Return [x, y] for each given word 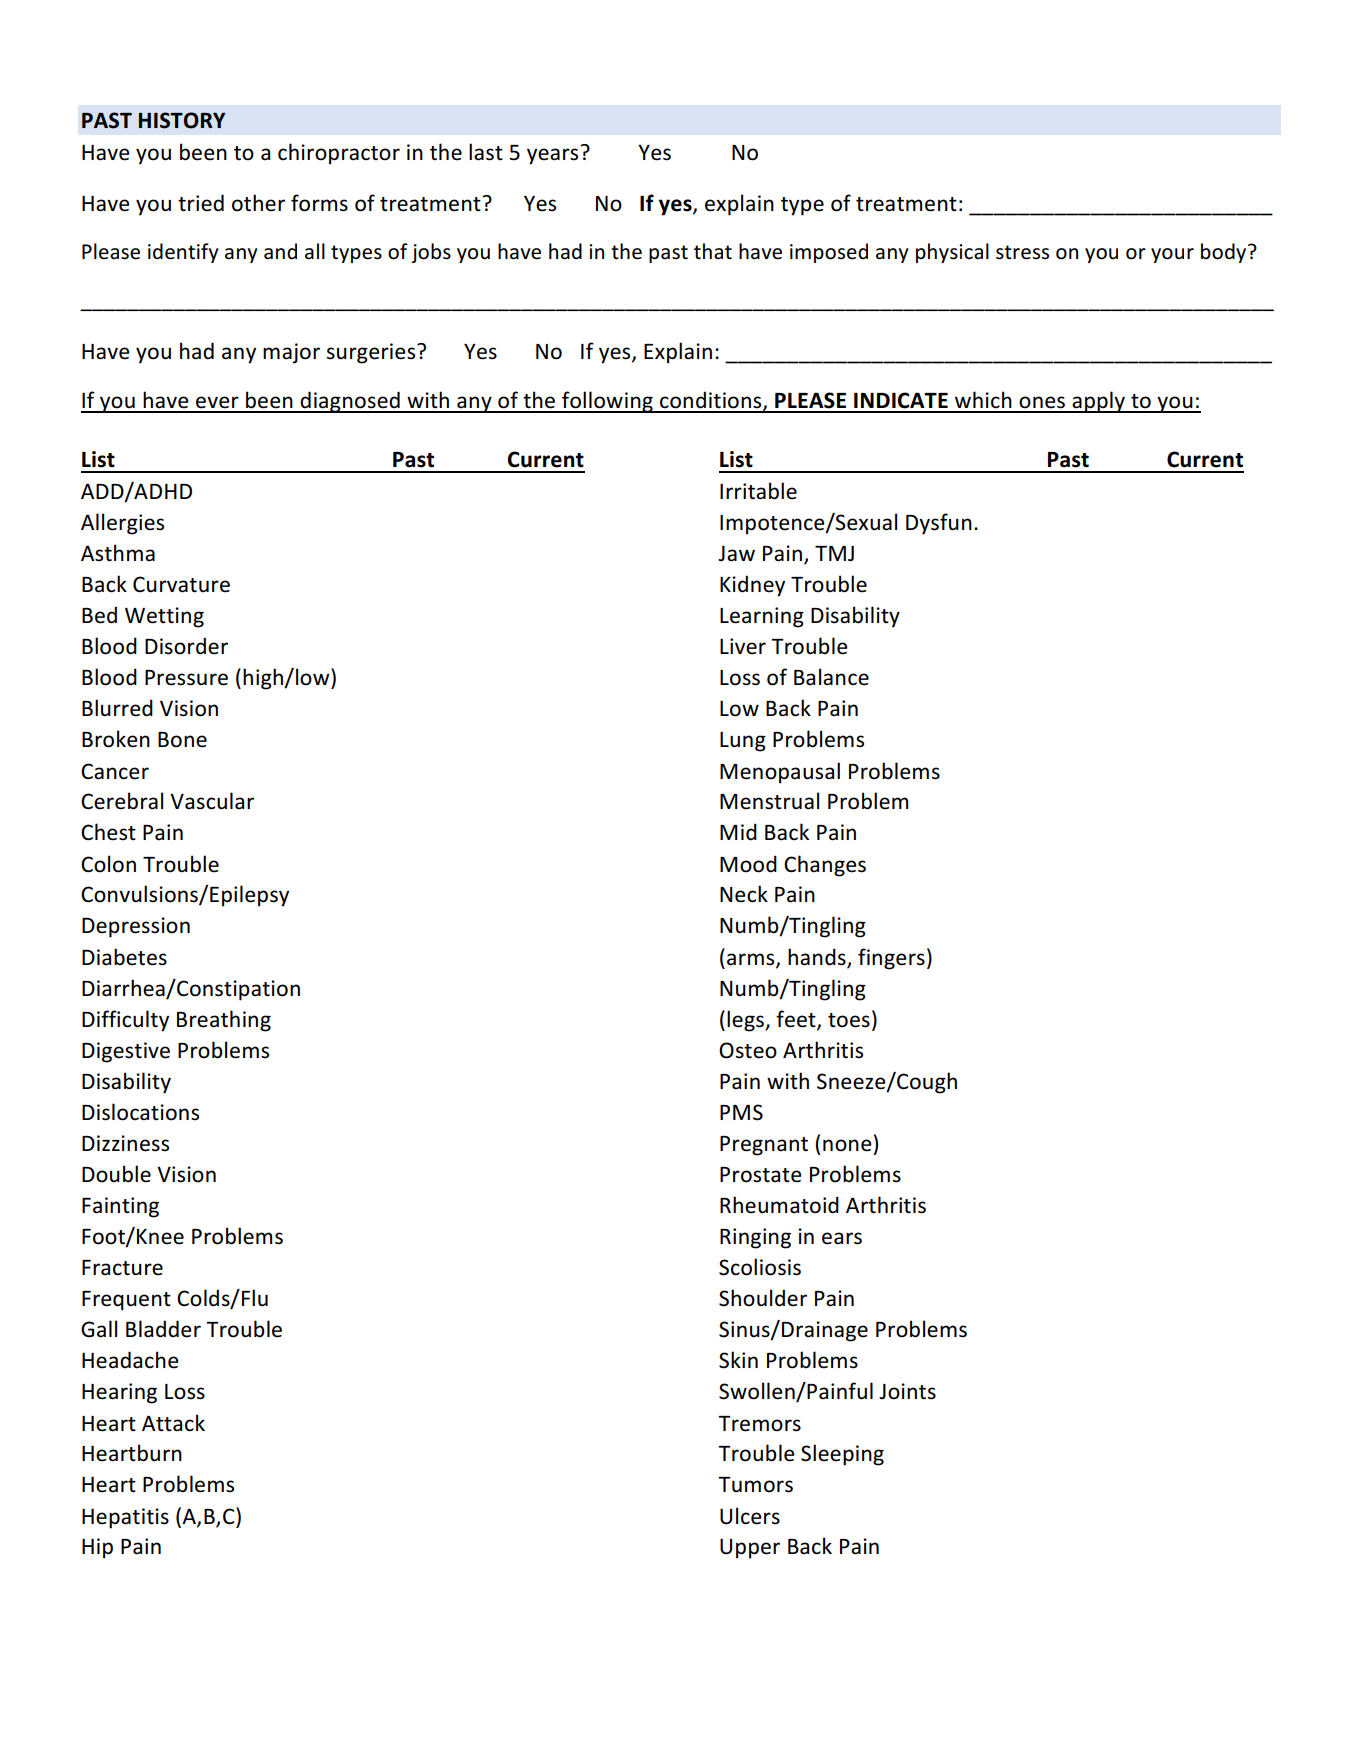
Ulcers [750, 1516]
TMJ [834, 554]
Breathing [224, 1021]
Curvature [181, 584]
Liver [743, 646]
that [713, 251]
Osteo [748, 1050]
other [258, 203]
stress [1022, 252]
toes [849, 1020]
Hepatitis [125, 1518]
